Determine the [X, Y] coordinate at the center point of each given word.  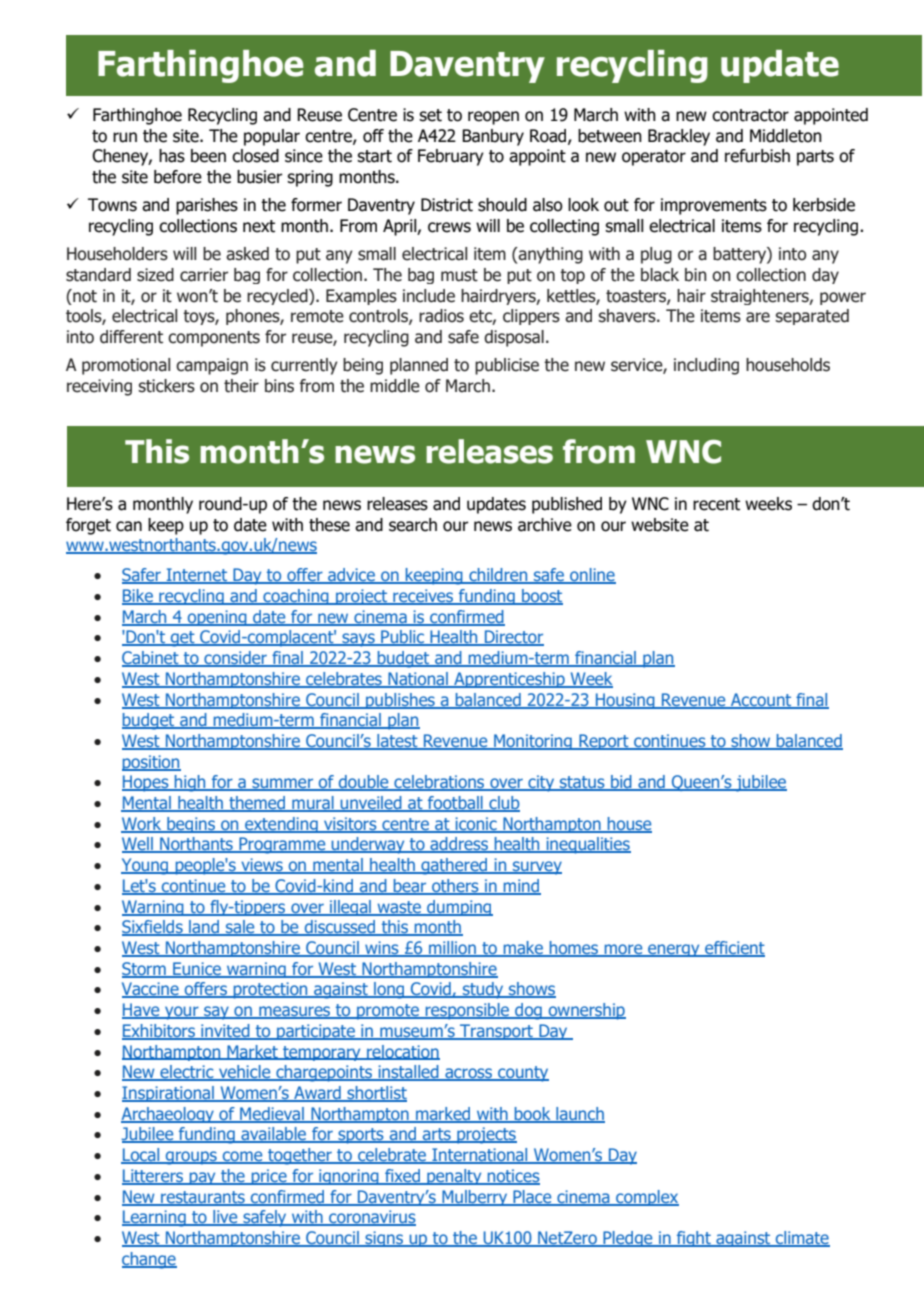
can [129, 526]
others [455, 887]
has [172, 156]
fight [694, 1239]
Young [146, 866]
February [451, 157]
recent [716, 504]
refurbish [757, 156]
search [413, 525]
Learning [155, 1218]
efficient [734, 949]
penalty [454, 1177]
